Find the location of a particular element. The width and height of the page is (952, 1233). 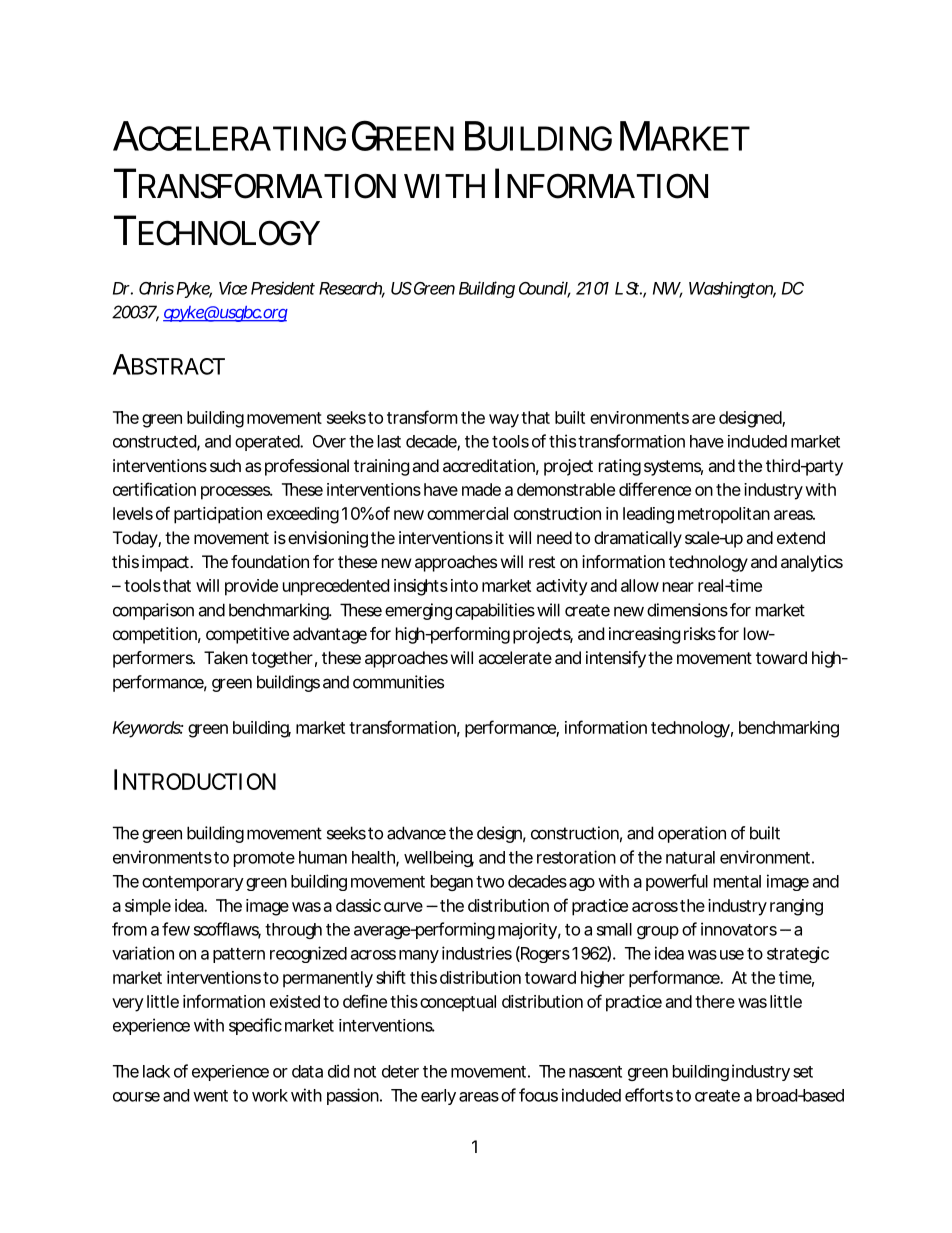

went is located at coordinates (210, 1096).
